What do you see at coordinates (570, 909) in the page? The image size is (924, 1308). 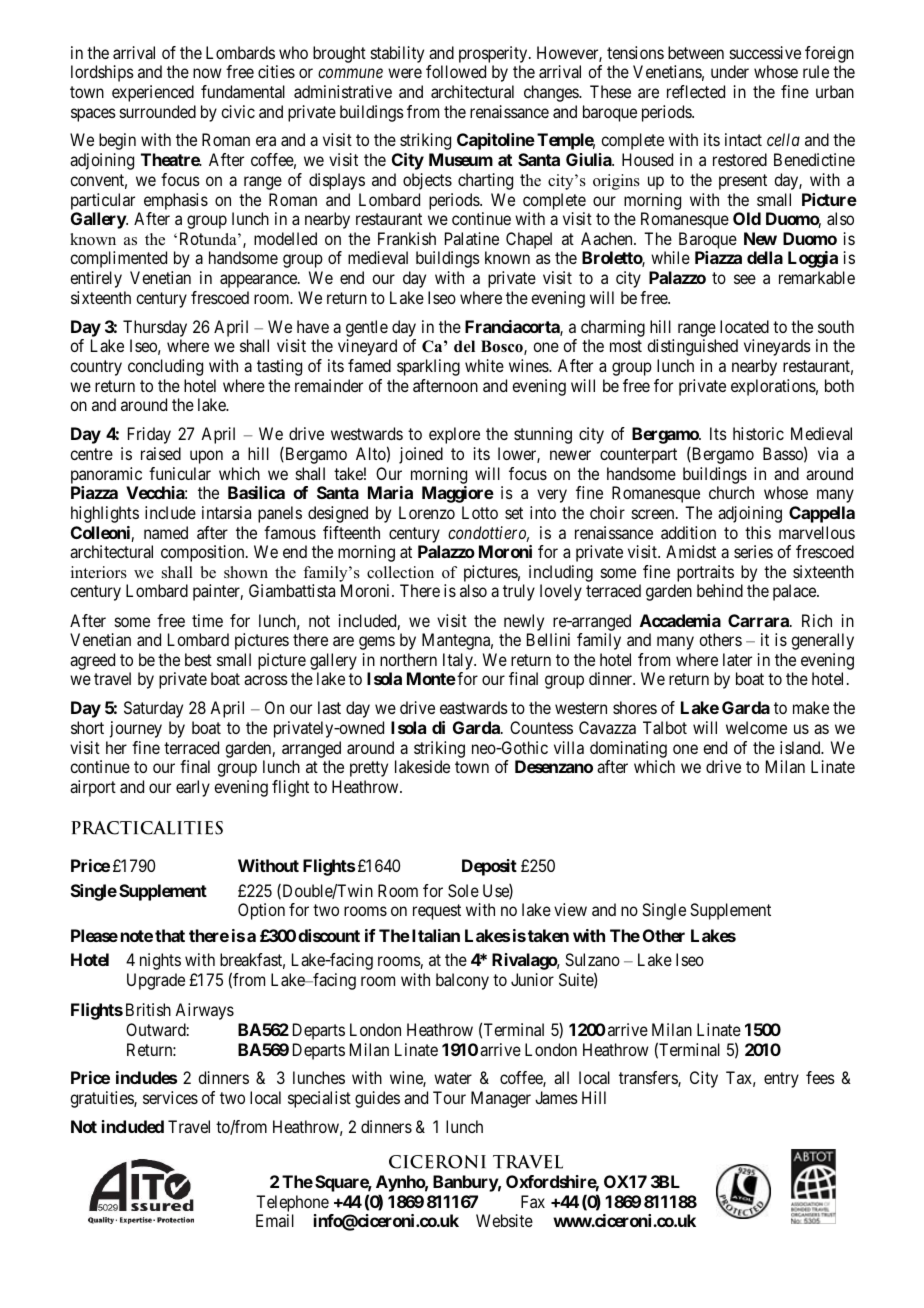 I see `view` at bounding box center [570, 909].
